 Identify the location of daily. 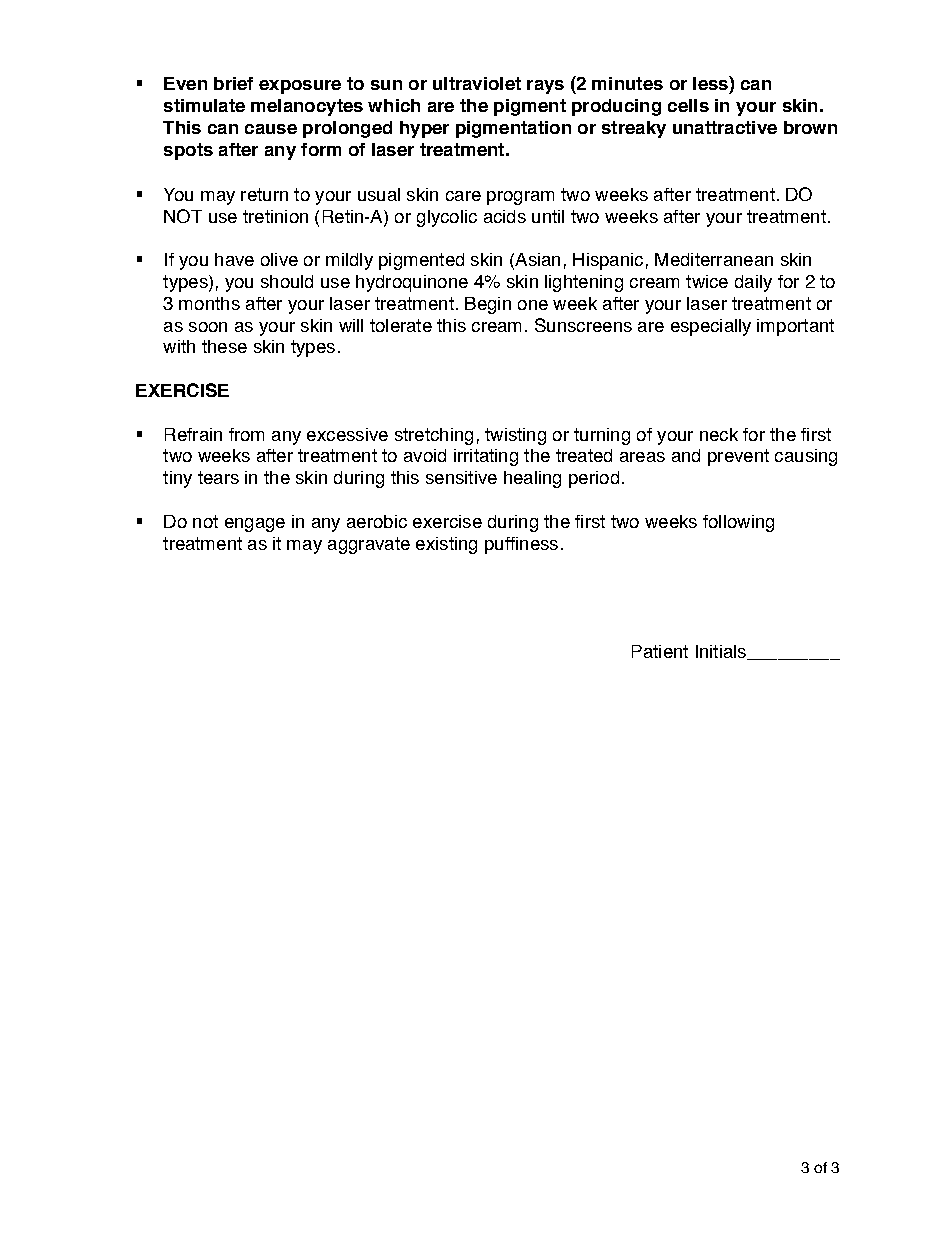
(753, 283).
